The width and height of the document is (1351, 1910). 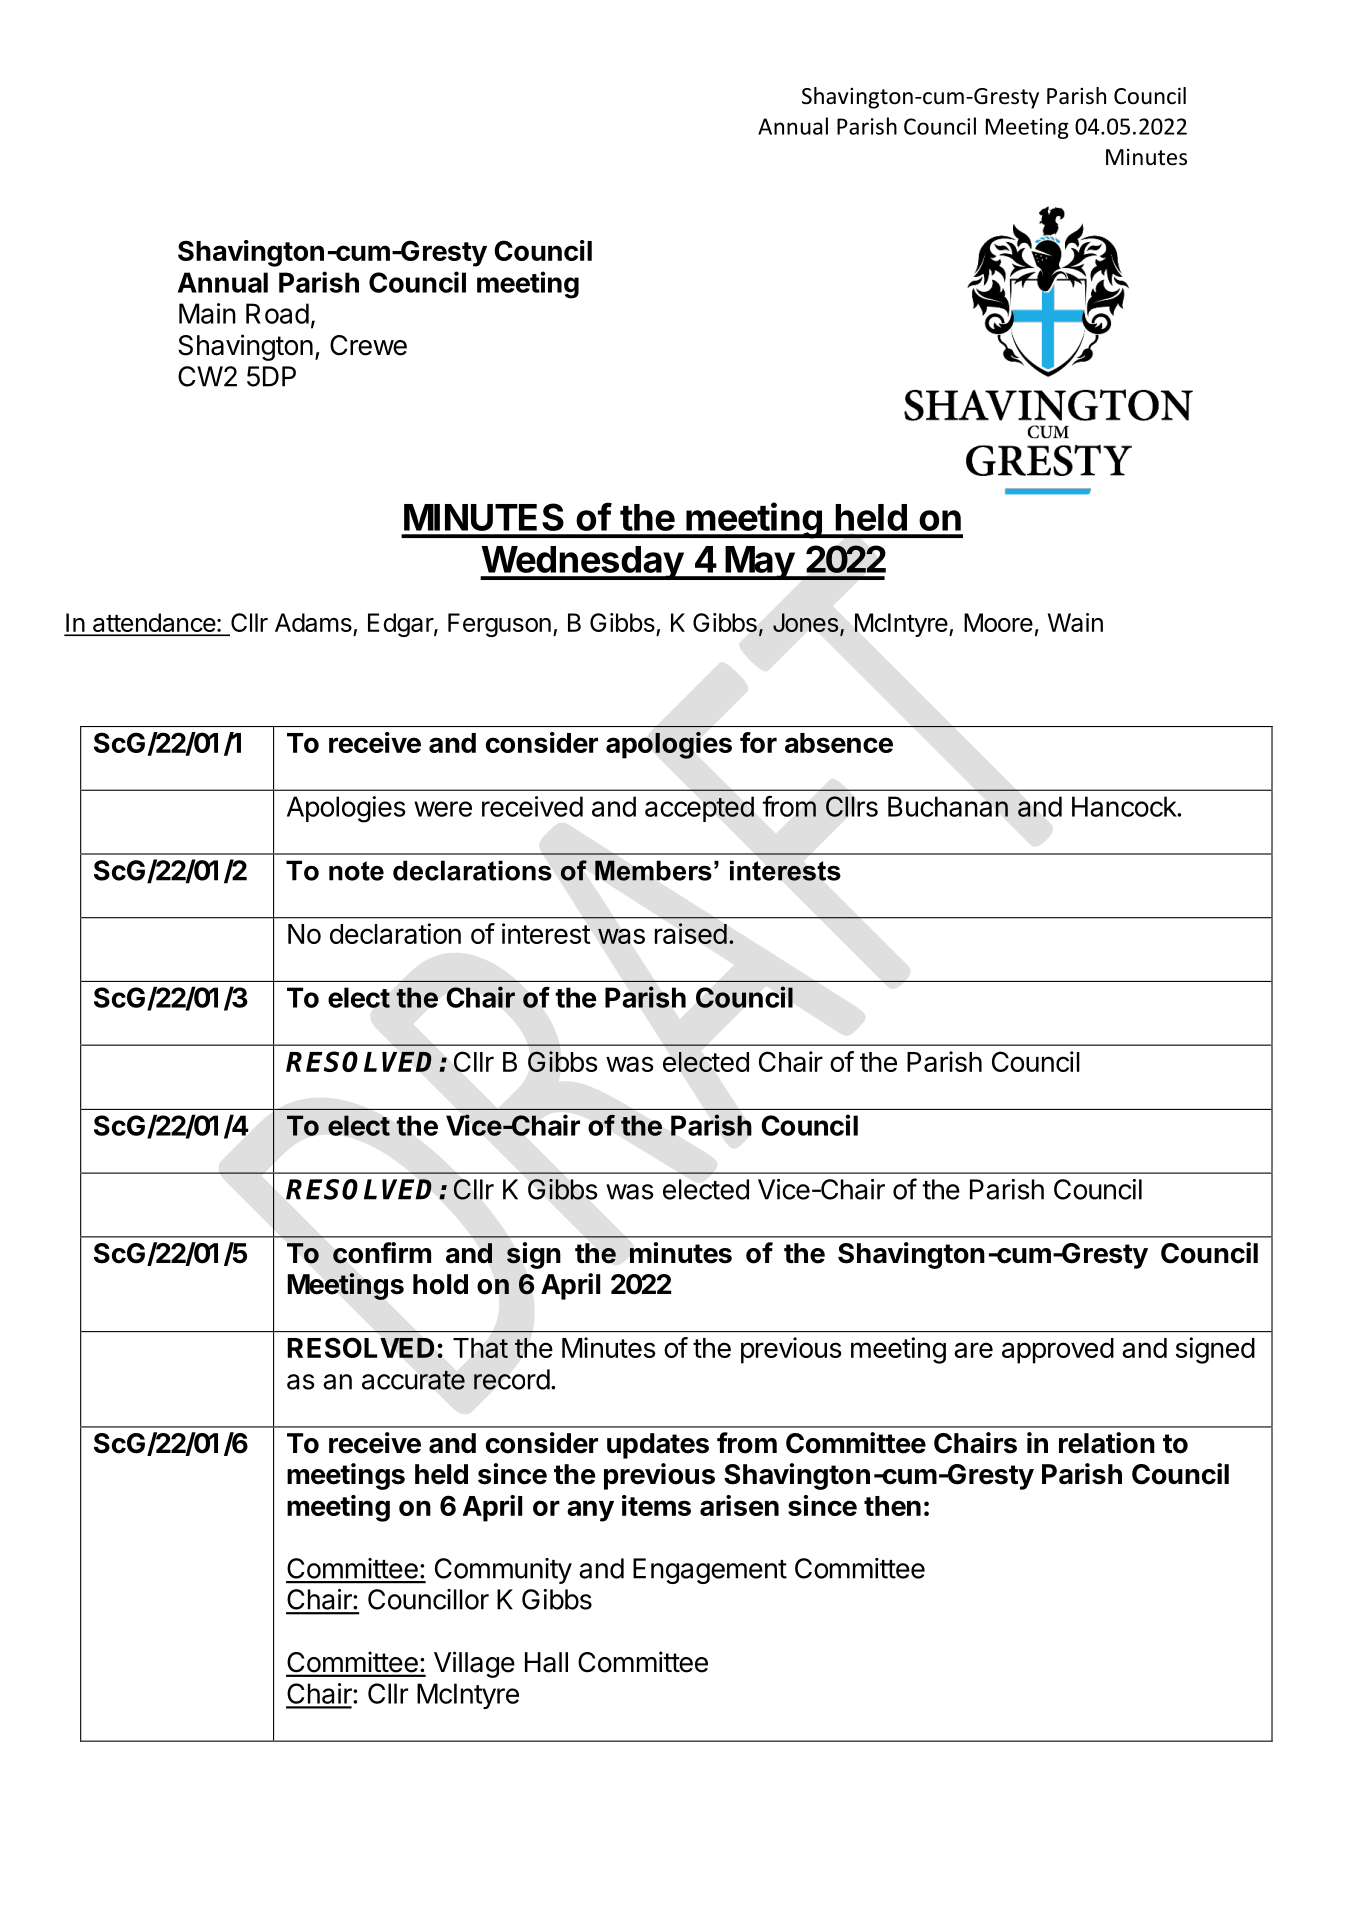 What do you see at coordinates (710, 1571) in the document?
I see `Engagement` at bounding box center [710, 1571].
